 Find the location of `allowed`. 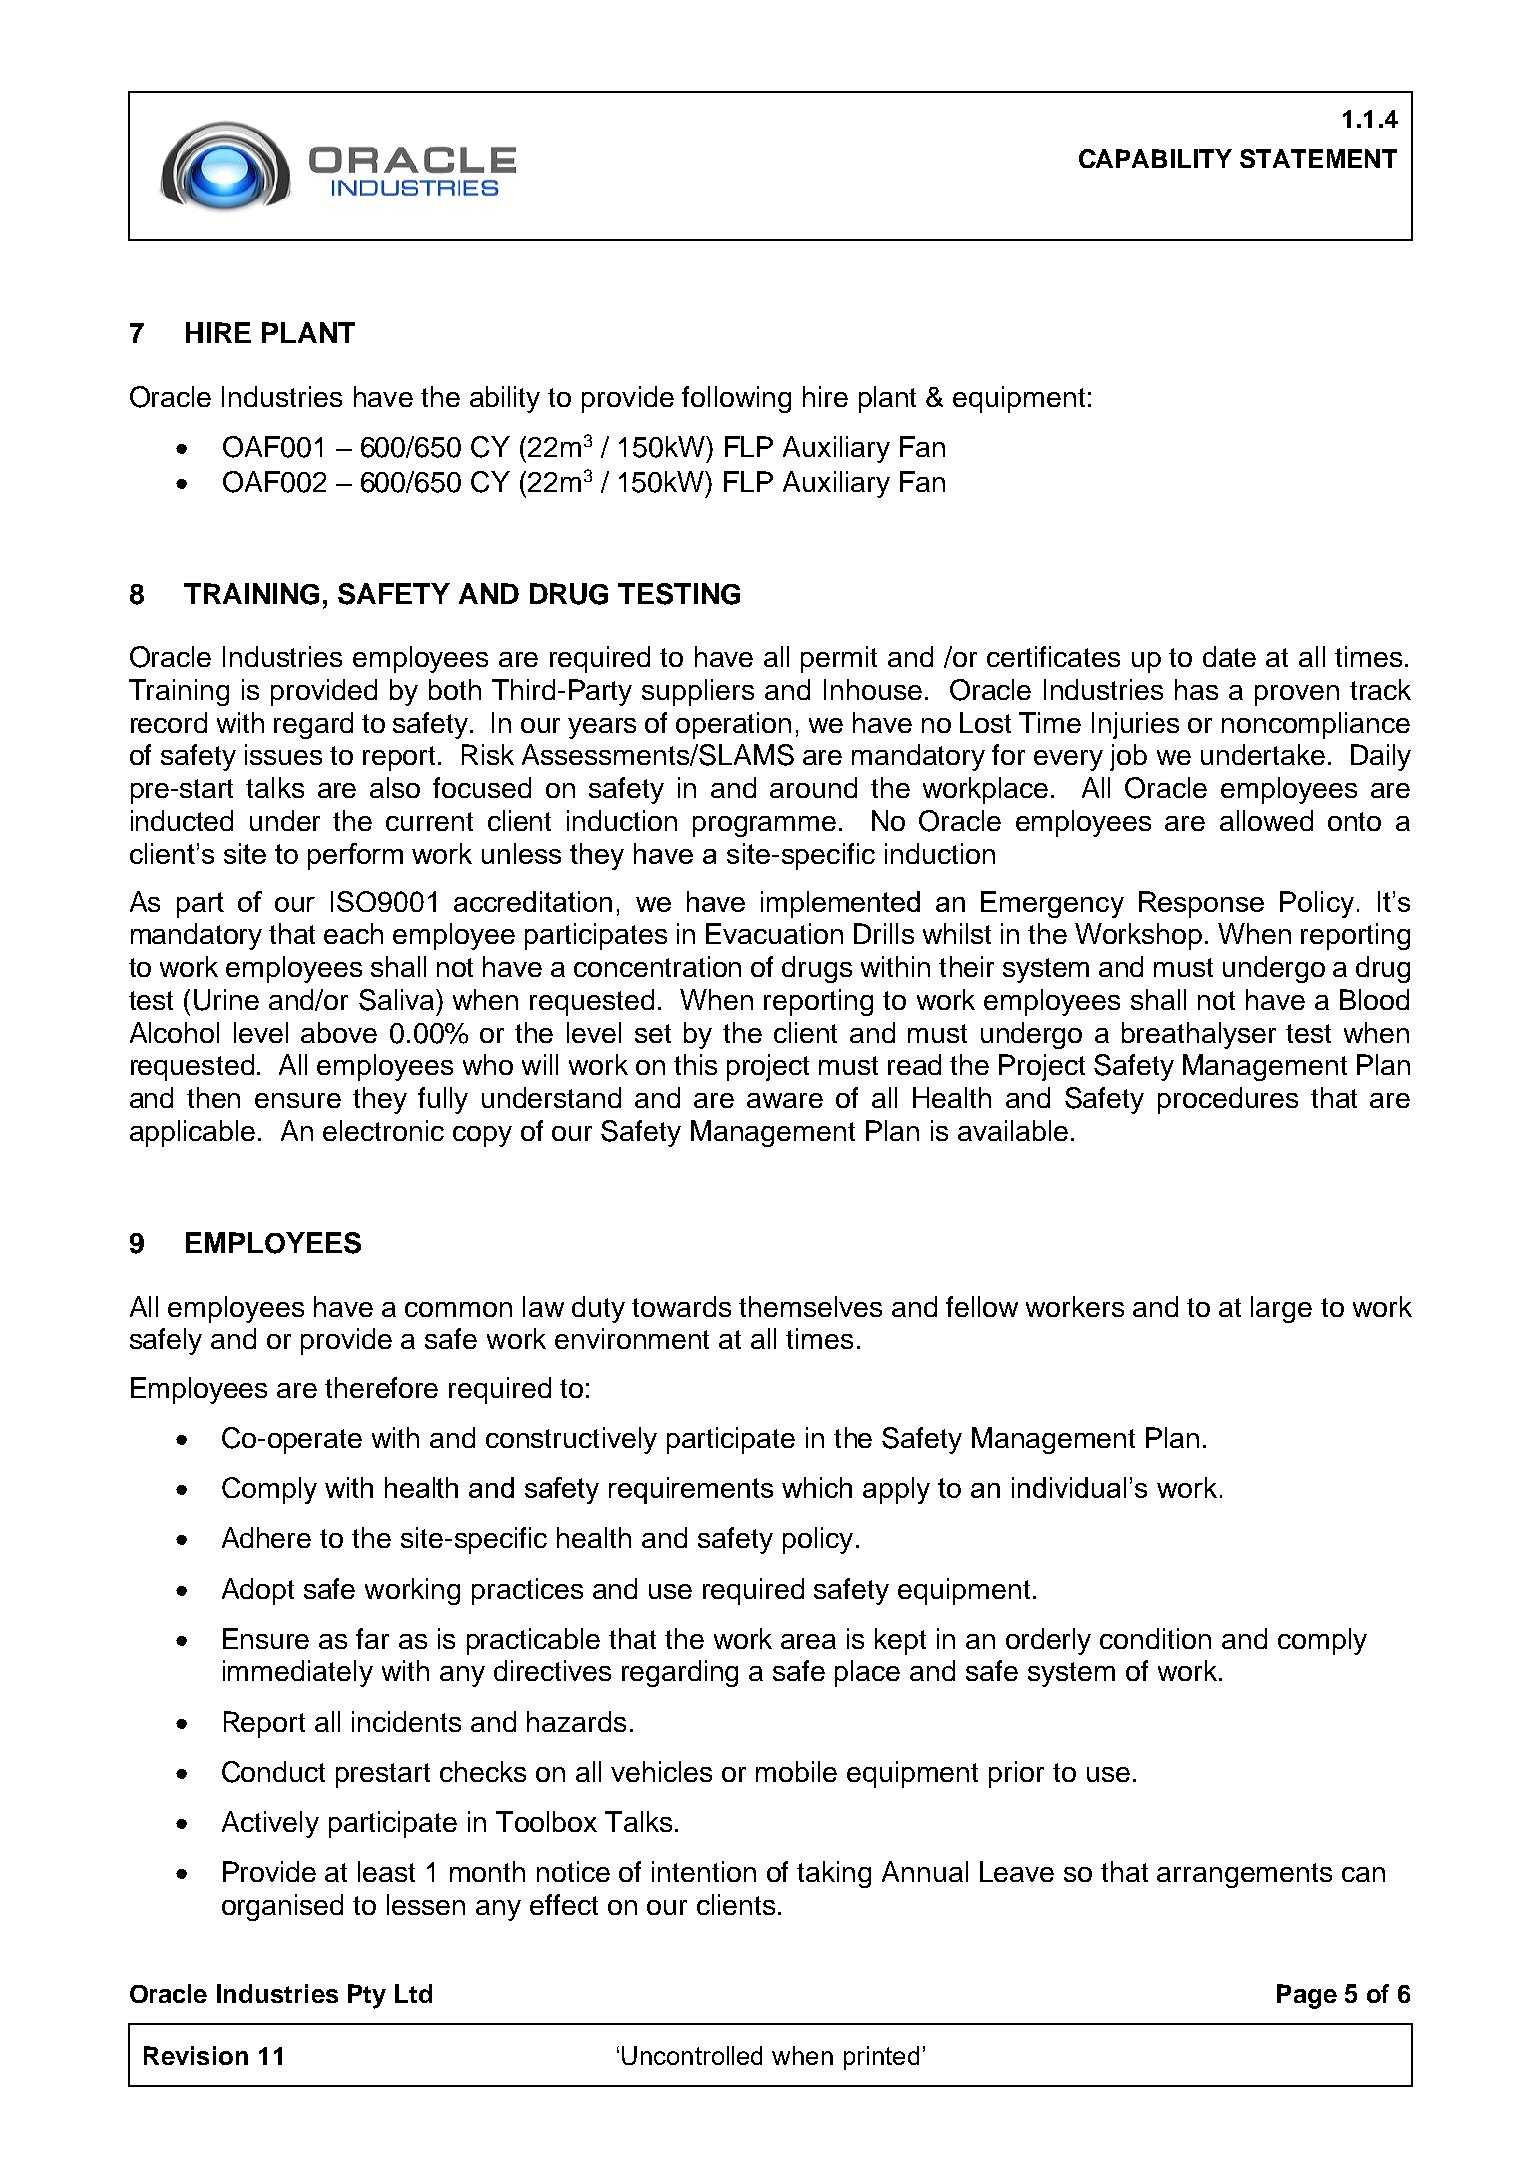

allowed is located at coordinates (1266, 820).
